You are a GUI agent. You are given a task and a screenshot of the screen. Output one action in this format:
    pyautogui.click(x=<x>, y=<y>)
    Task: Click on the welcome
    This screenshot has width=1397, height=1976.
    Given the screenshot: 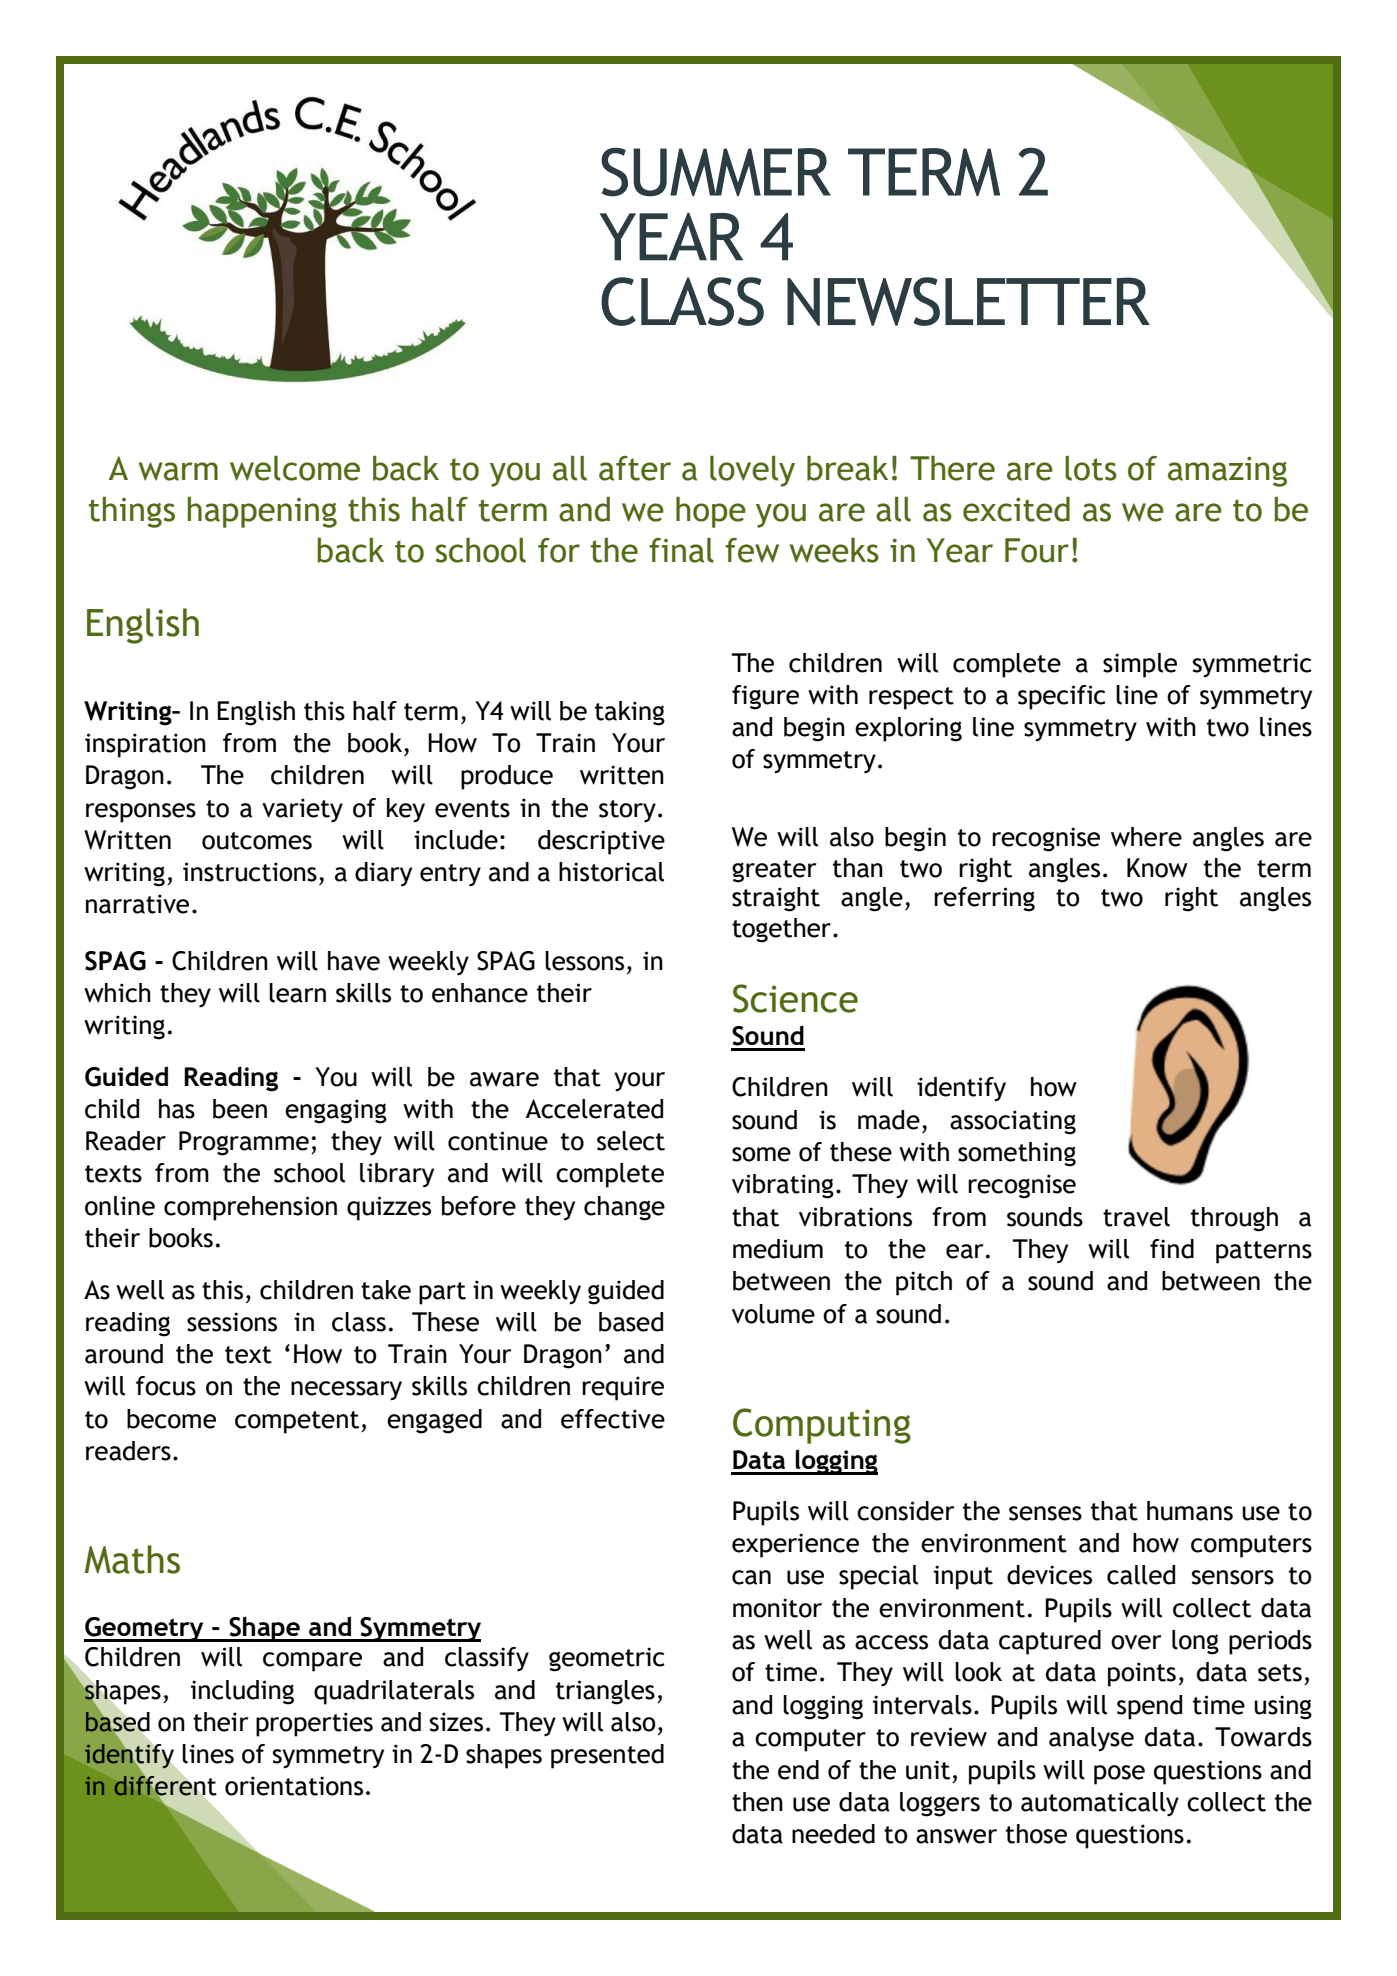 What is the action you would take?
    pyautogui.click(x=295, y=468)
